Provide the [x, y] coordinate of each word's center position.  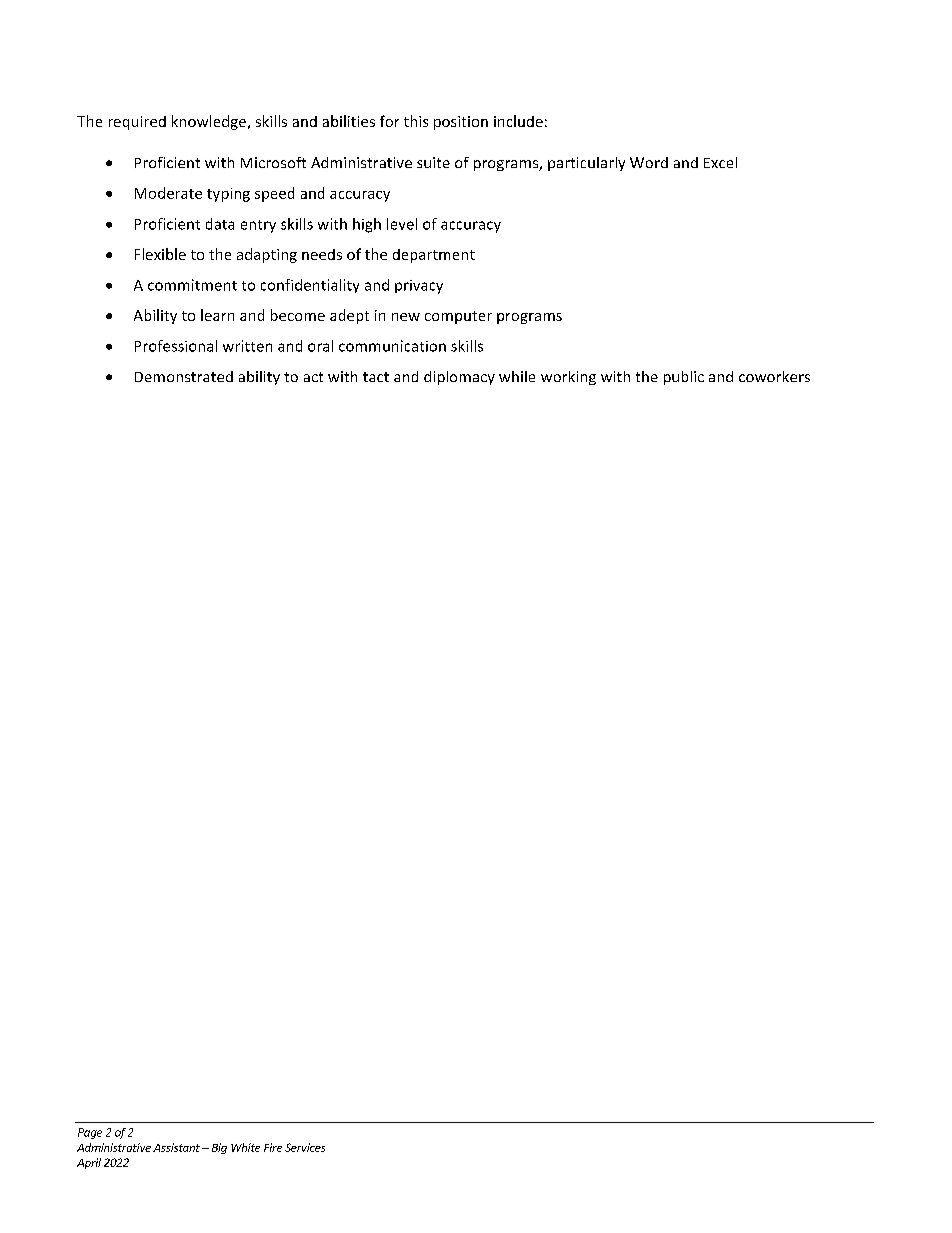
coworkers [774, 376]
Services [305, 1147]
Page [90, 1133]
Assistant [176, 1147]
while [517, 376]
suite [433, 162]
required [137, 123]
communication [392, 346]
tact [376, 377]
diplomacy [459, 378]
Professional [176, 346]
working [568, 378]
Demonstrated [184, 376]
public [684, 378]
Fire [273, 1147]
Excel [720, 162]
